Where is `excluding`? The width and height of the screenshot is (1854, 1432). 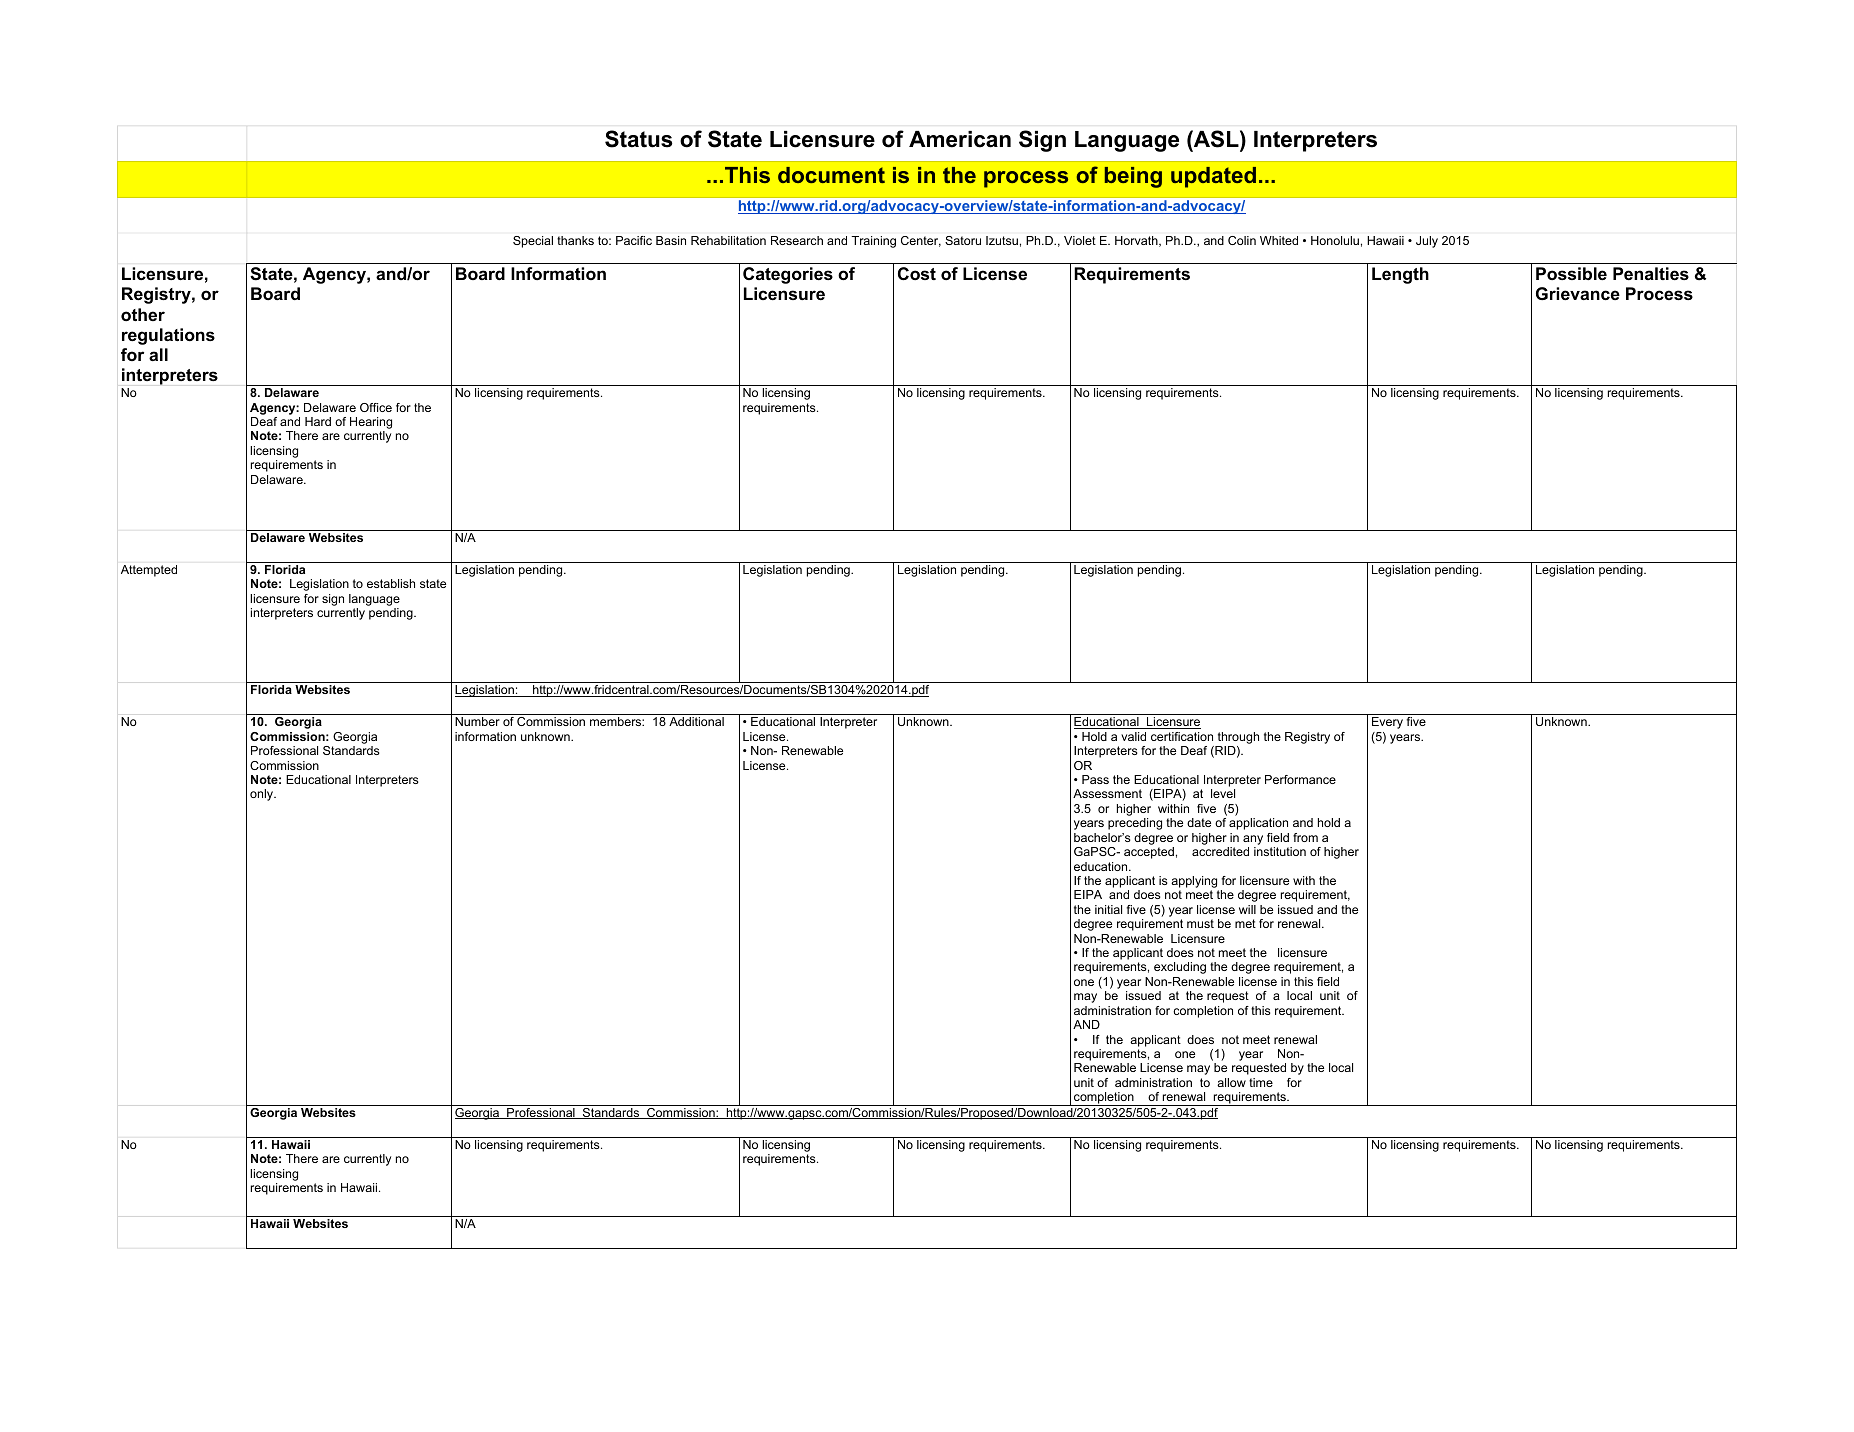 excluding is located at coordinates (1180, 968).
